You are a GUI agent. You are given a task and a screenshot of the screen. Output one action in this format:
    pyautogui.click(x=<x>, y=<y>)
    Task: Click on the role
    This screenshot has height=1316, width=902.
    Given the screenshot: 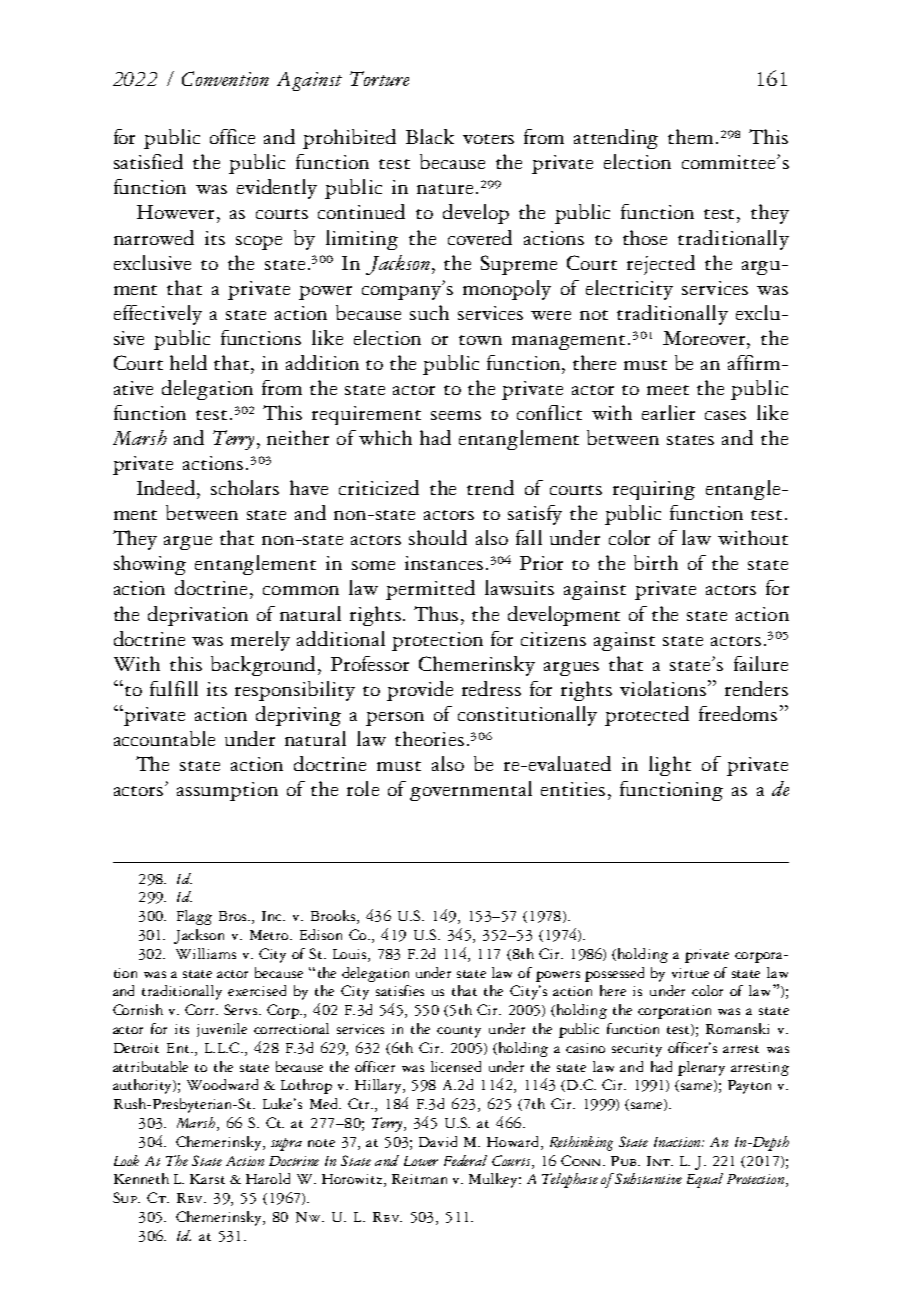 What is the action you would take?
    pyautogui.click(x=363, y=788)
